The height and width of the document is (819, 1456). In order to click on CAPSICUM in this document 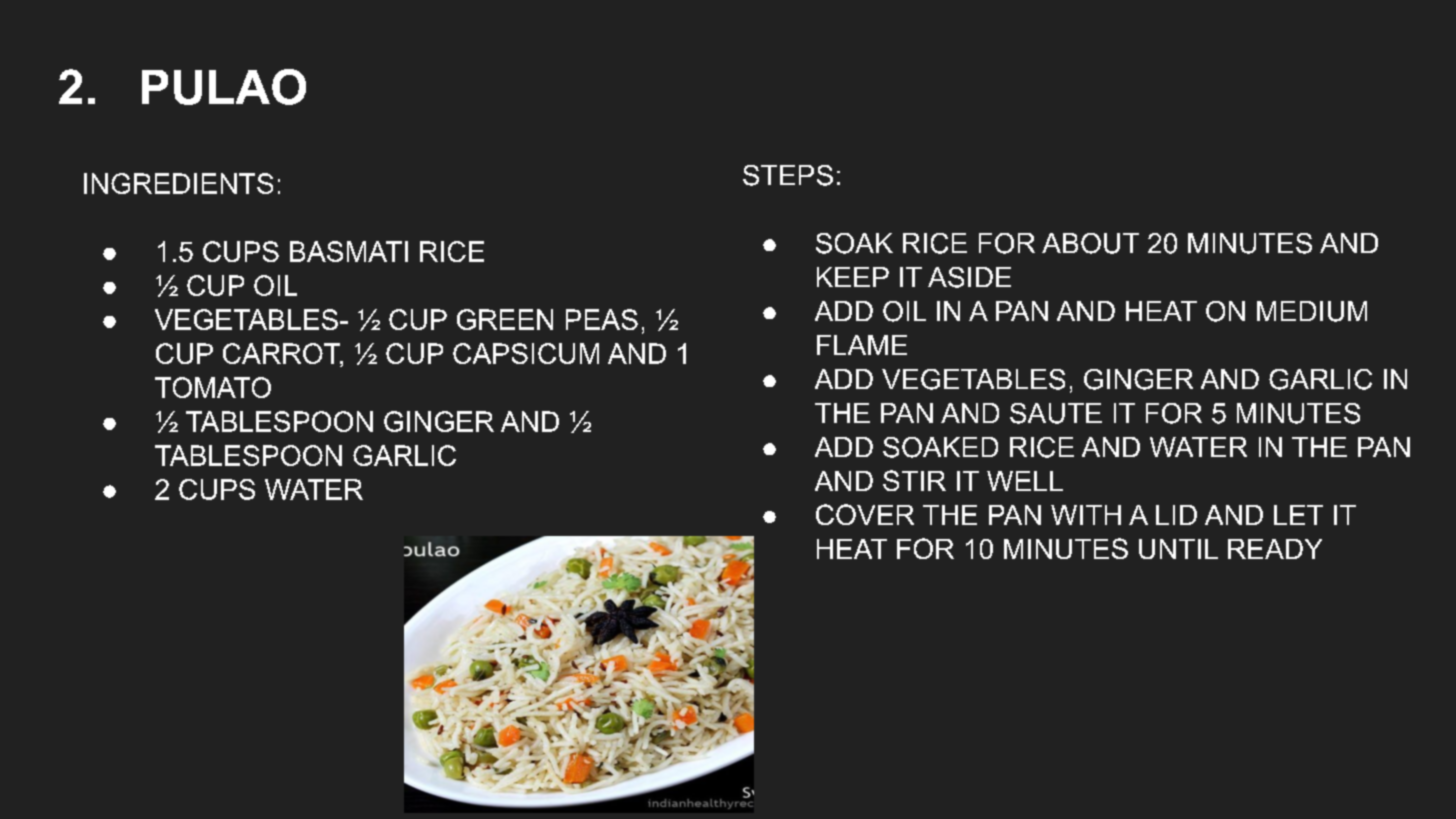, I will do `click(526, 353)`.
